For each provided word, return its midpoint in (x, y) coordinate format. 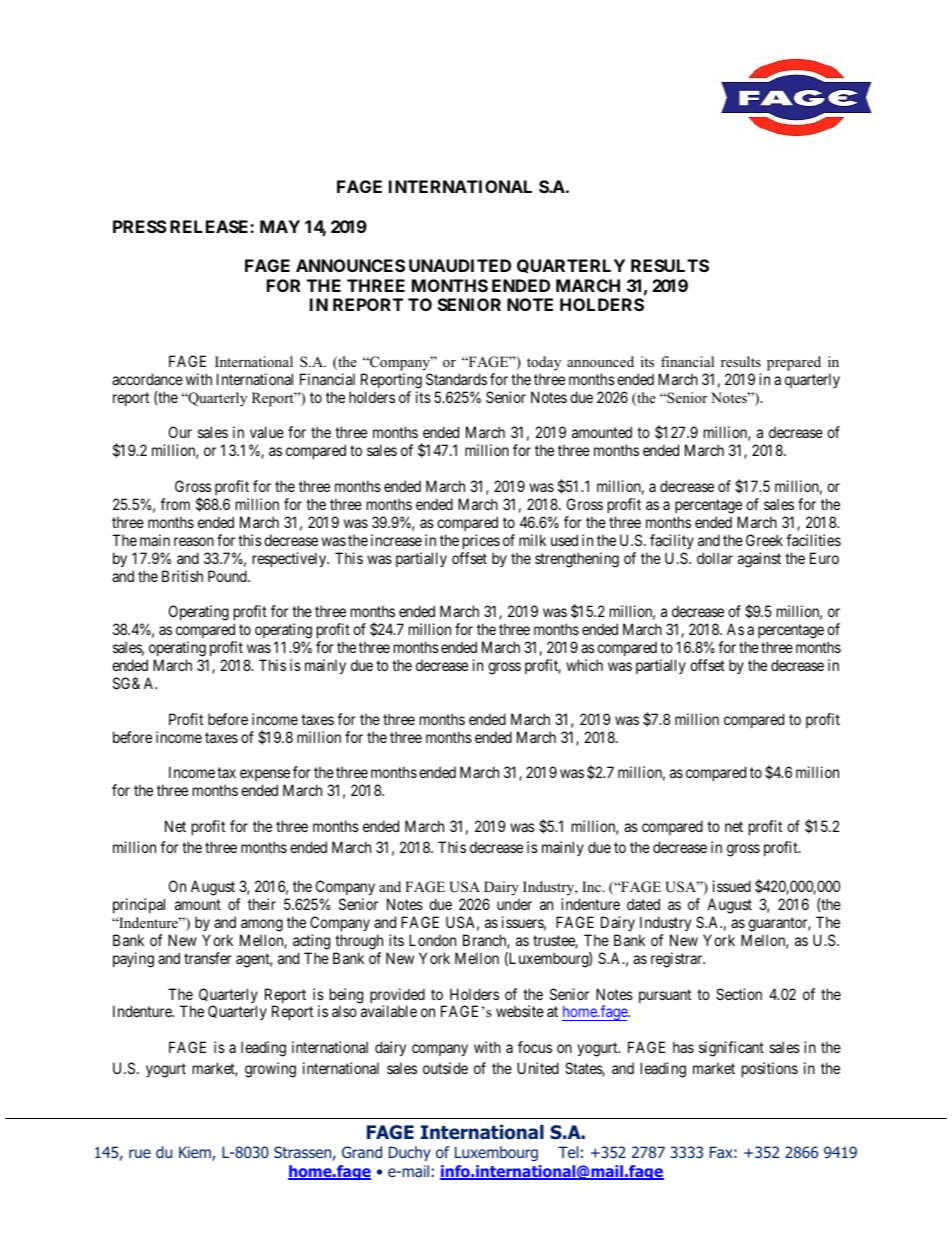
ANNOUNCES (350, 265)
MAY (280, 226)
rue (140, 1153)
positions (770, 1069)
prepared (794, 363)
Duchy (410, 1153)
